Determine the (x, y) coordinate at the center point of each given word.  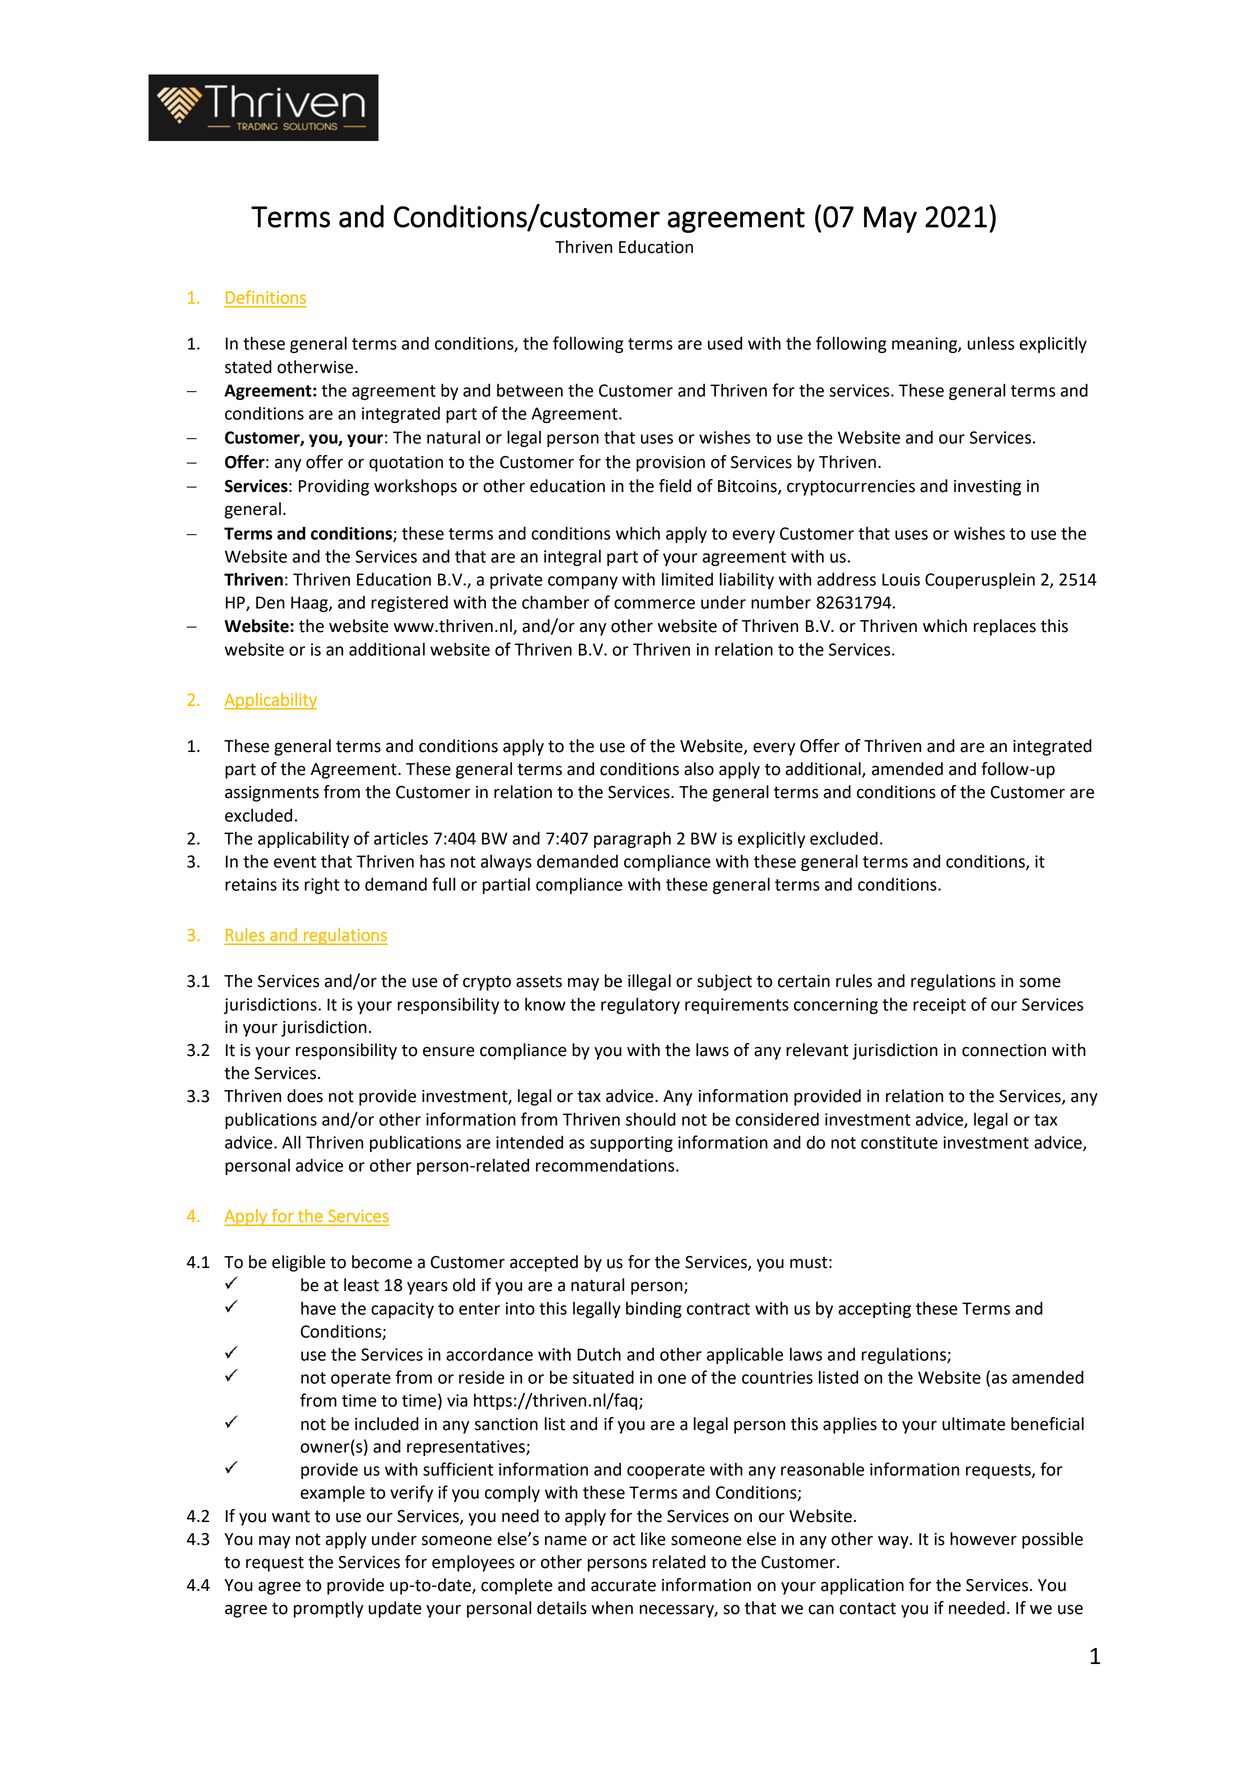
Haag (310, 604)
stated (248, 367)
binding (654, 1309)
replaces (1005, 627)
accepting (874, 1310)
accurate (623, 1585)
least (361, 1285)
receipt (939, 1006)
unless (990, 343)
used (725, 343)
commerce (654, 604)
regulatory (640, 1005)
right (322, 885)
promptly (328, 1609)
